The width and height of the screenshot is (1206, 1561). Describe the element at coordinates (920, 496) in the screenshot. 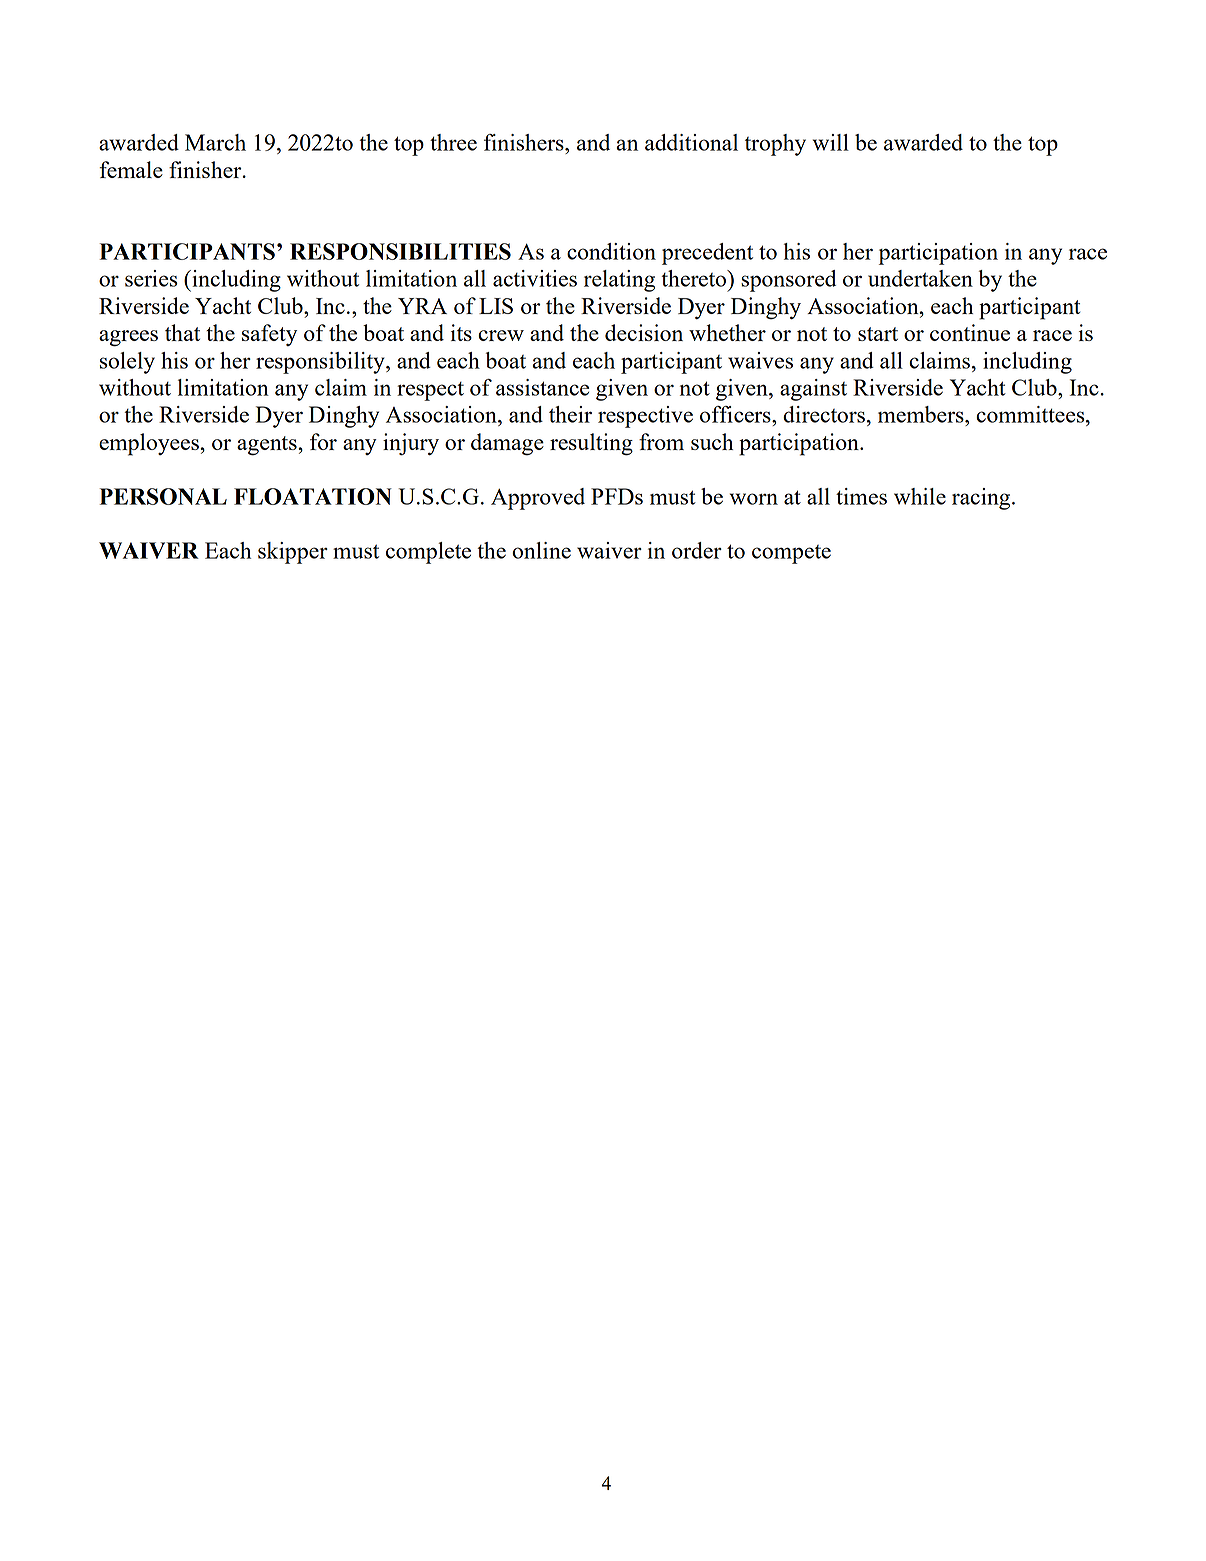

I see `while` at that location.
